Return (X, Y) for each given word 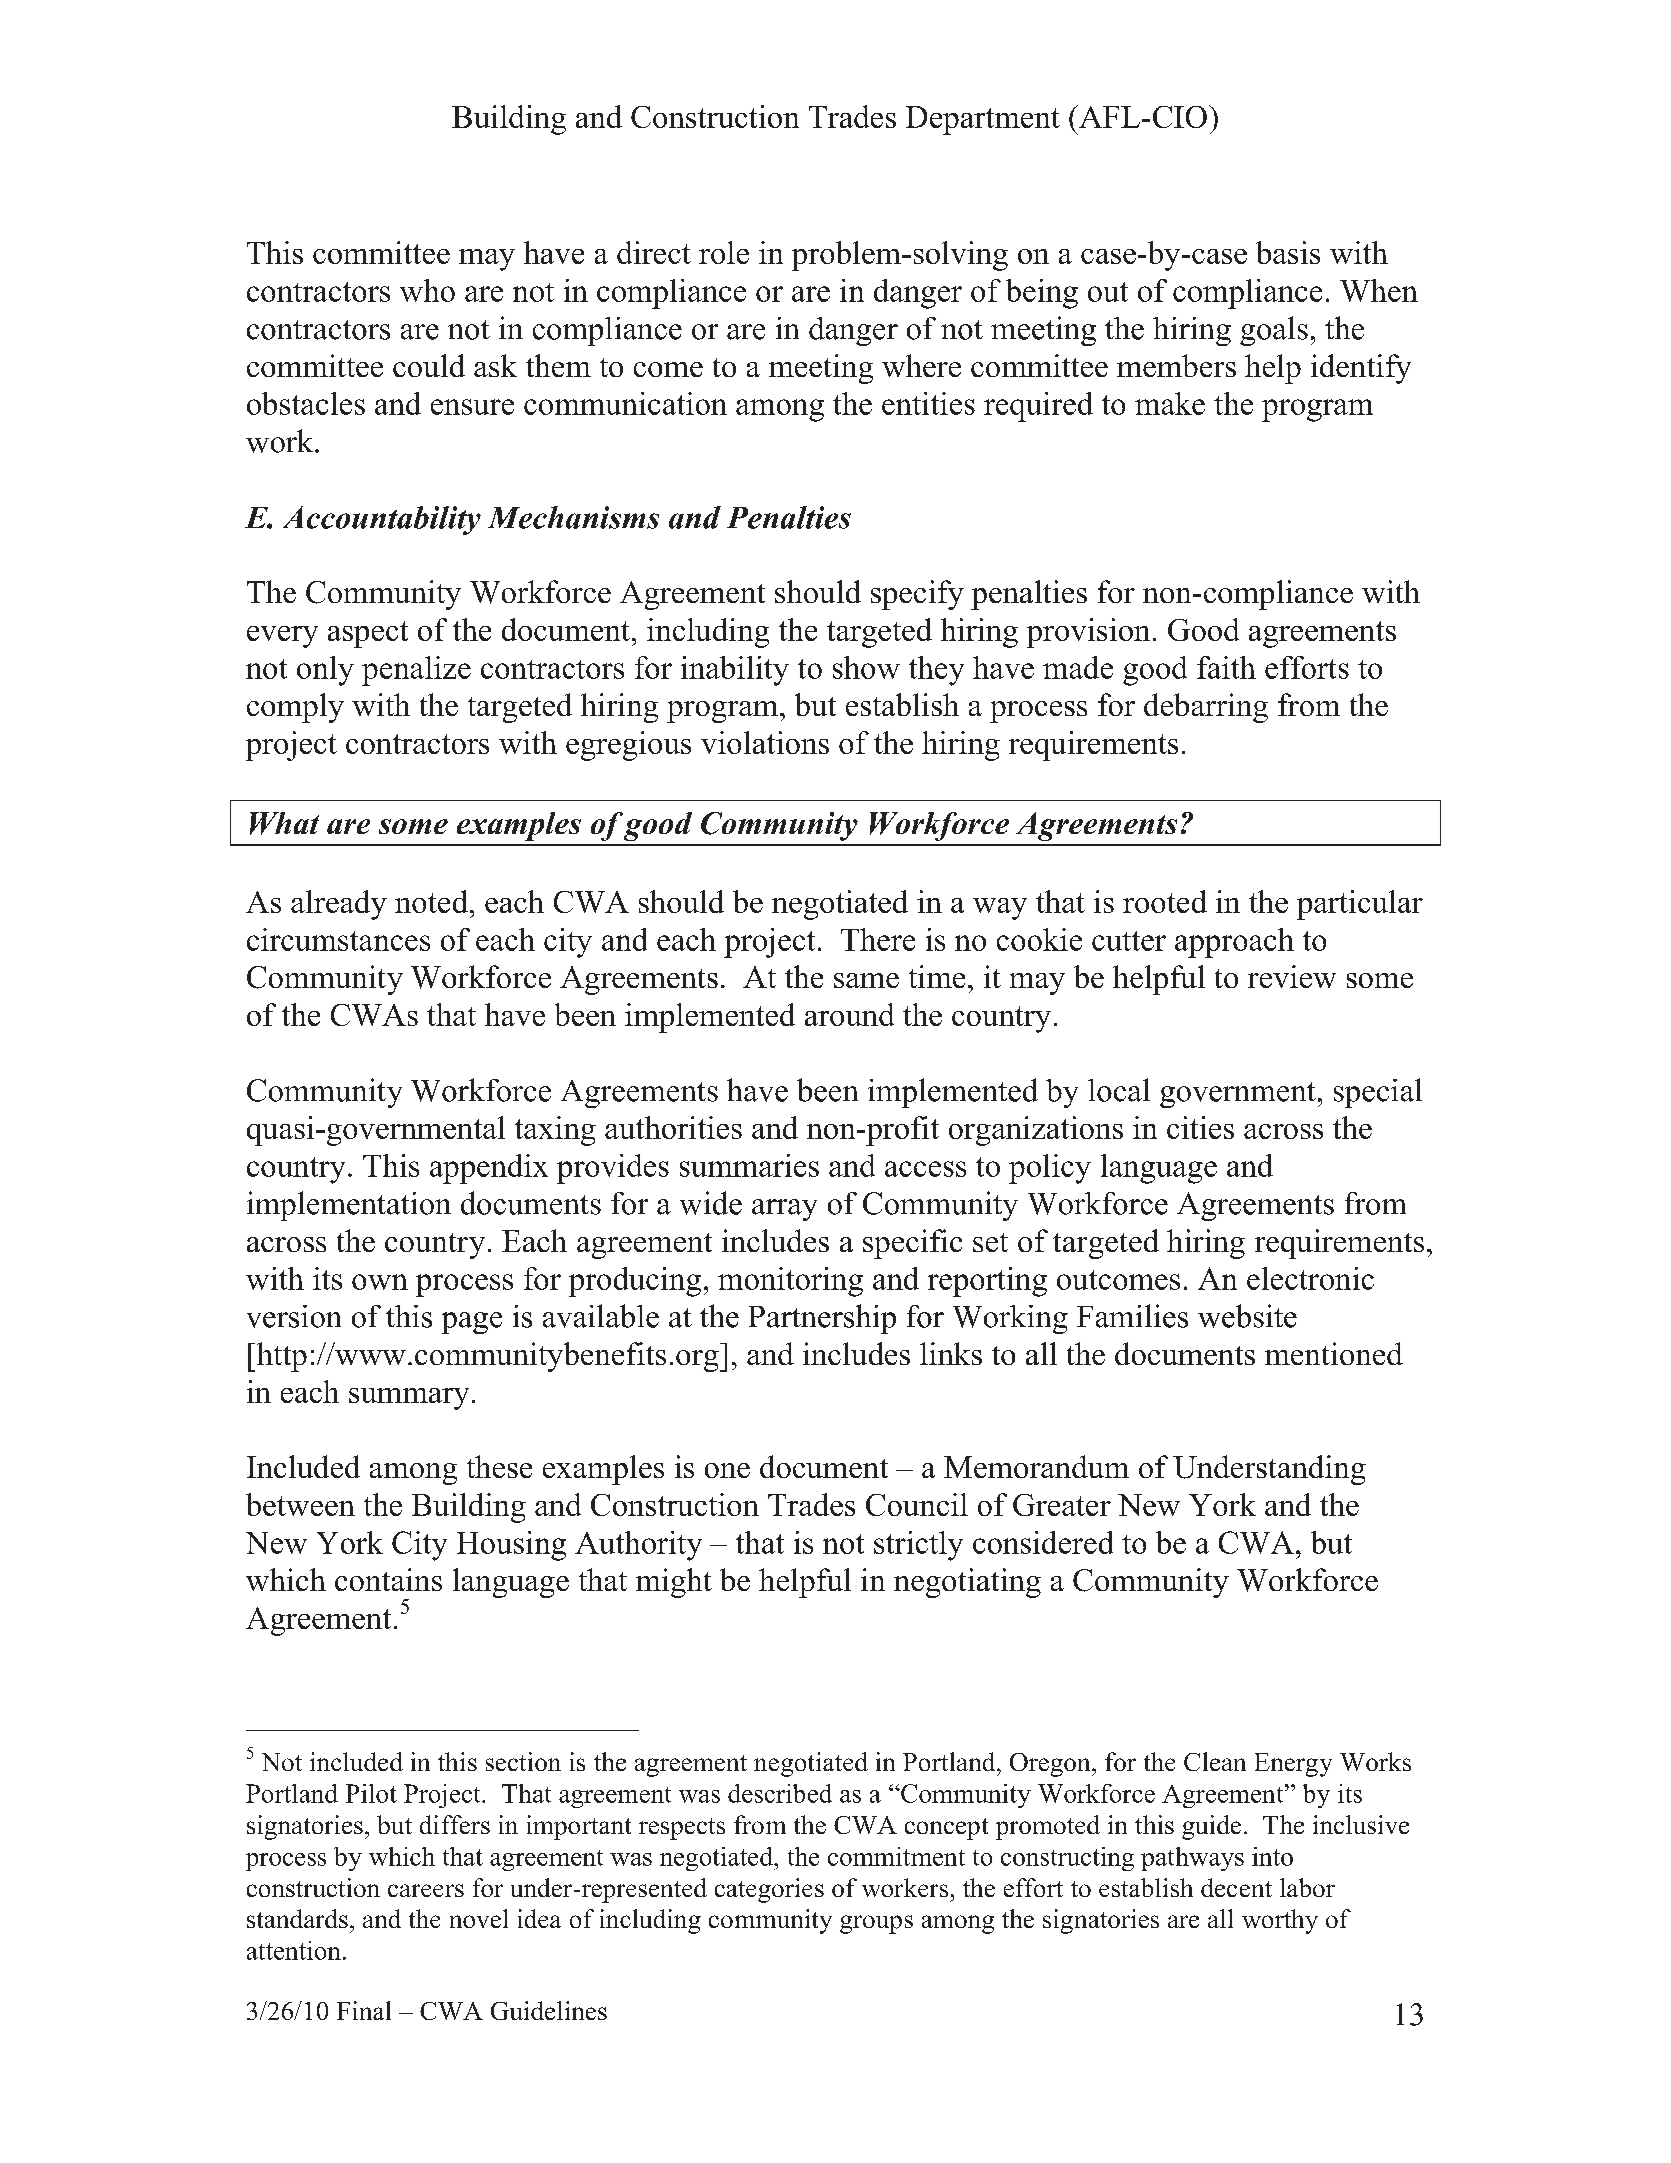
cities (1200, 1127)
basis (1288, 252)
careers (426, 1890)
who (427, 290)
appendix (489, 1169)
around (849, 1014)
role (724, 252)
